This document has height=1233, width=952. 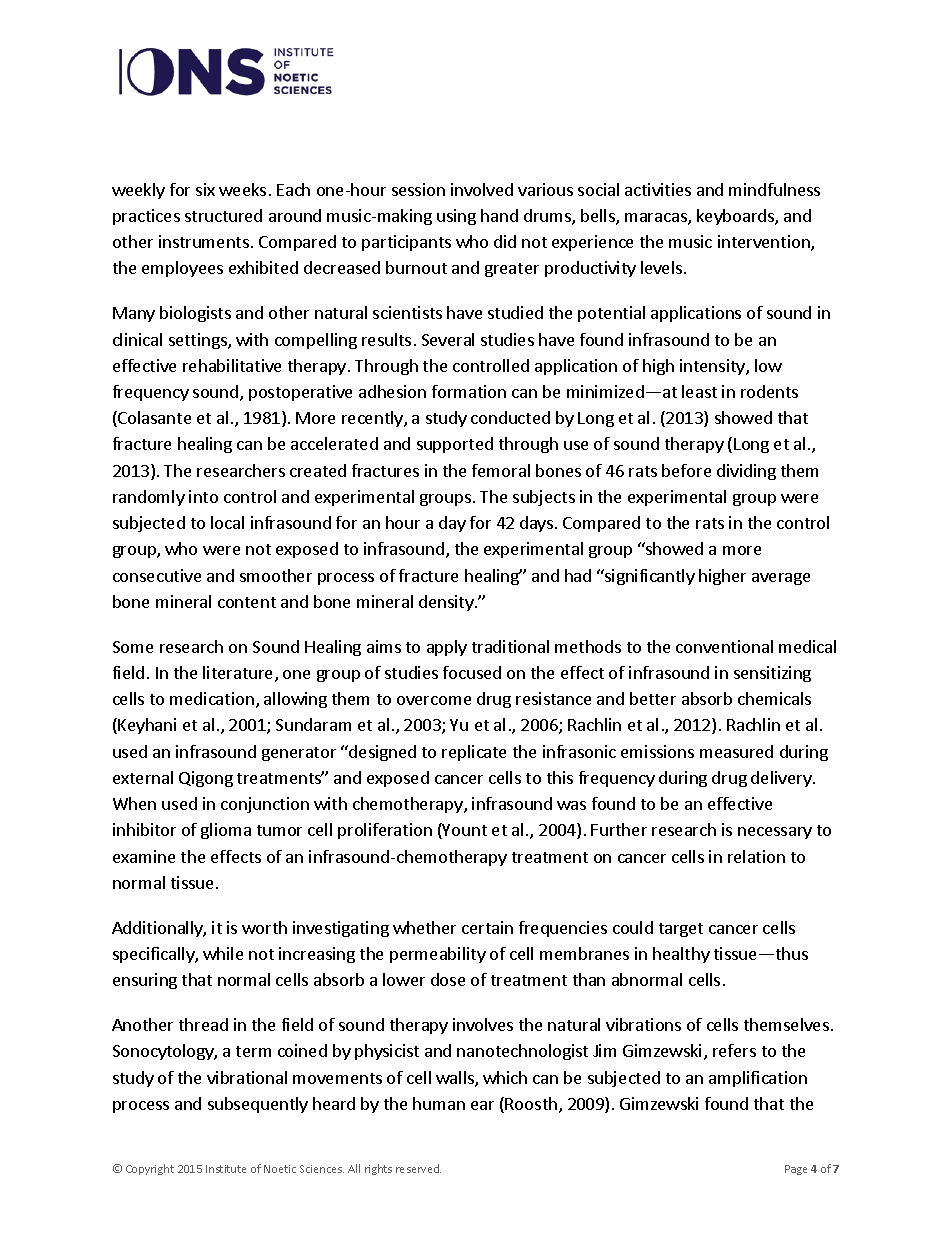 I want to click on Institute, so click(x=226, y=1169).
